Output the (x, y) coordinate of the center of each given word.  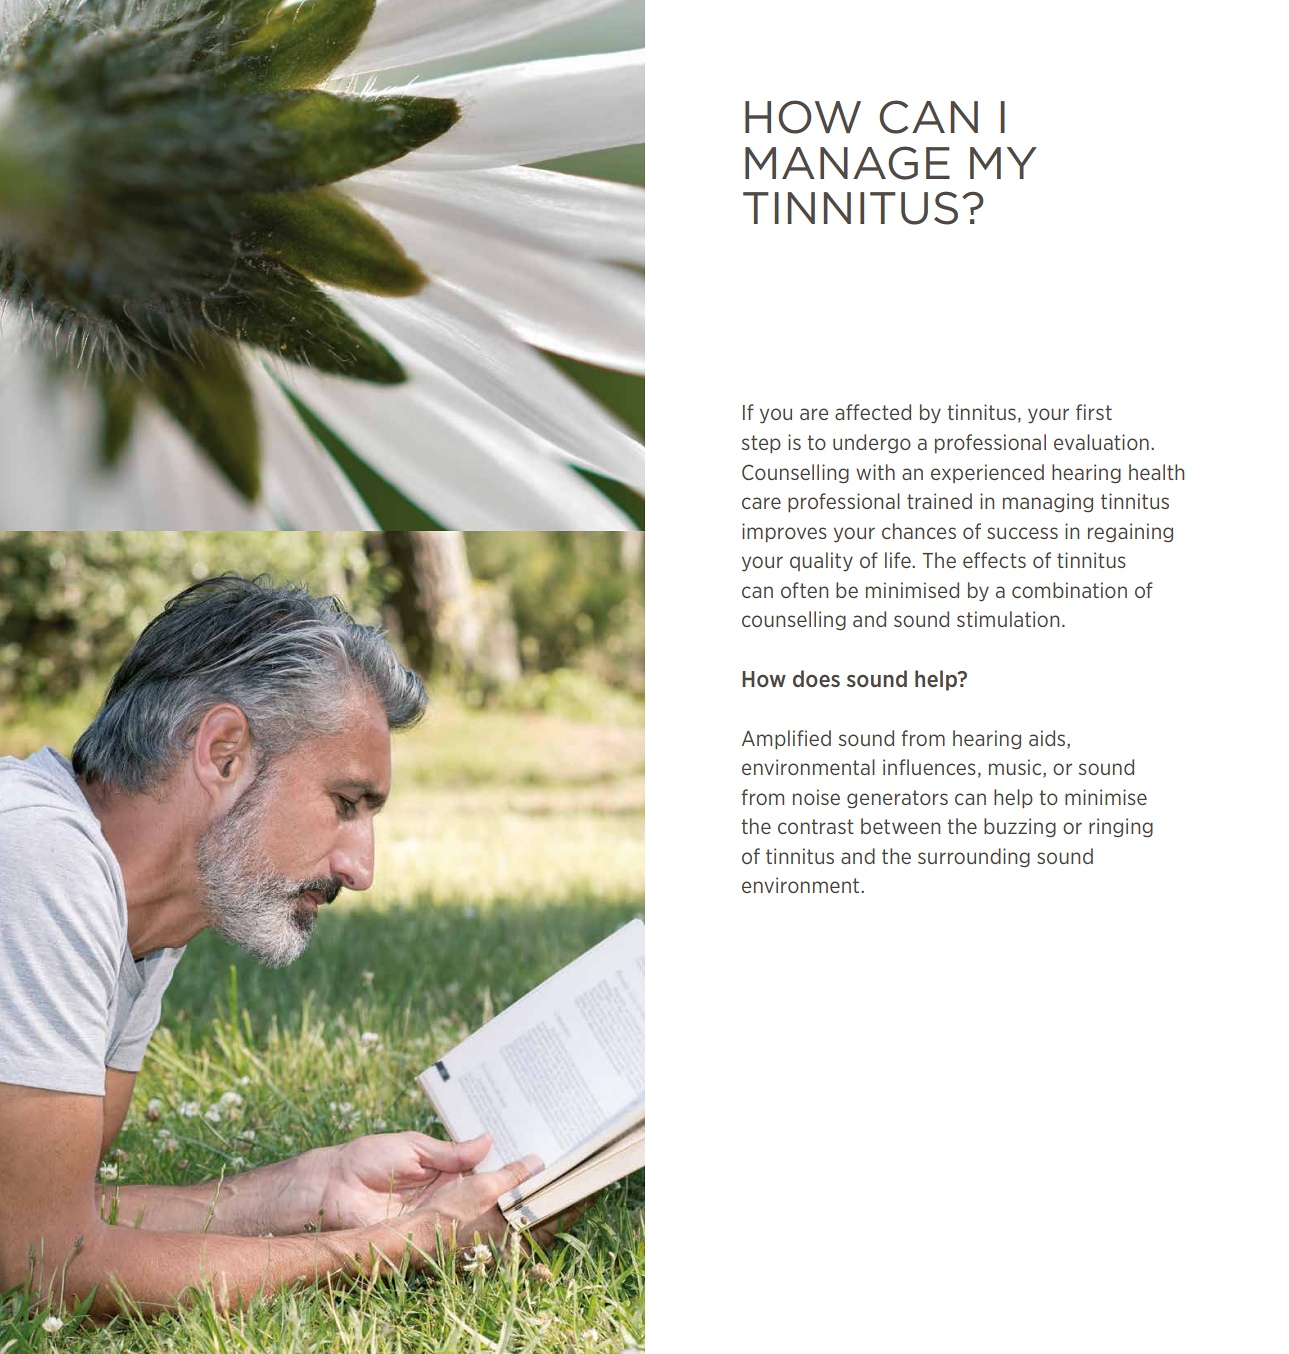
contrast (816, 826)
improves (784, 532)
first (1094, 412)
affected (873, 412)
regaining (1130, 533)
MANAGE (847, 163)
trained (939, 501)
